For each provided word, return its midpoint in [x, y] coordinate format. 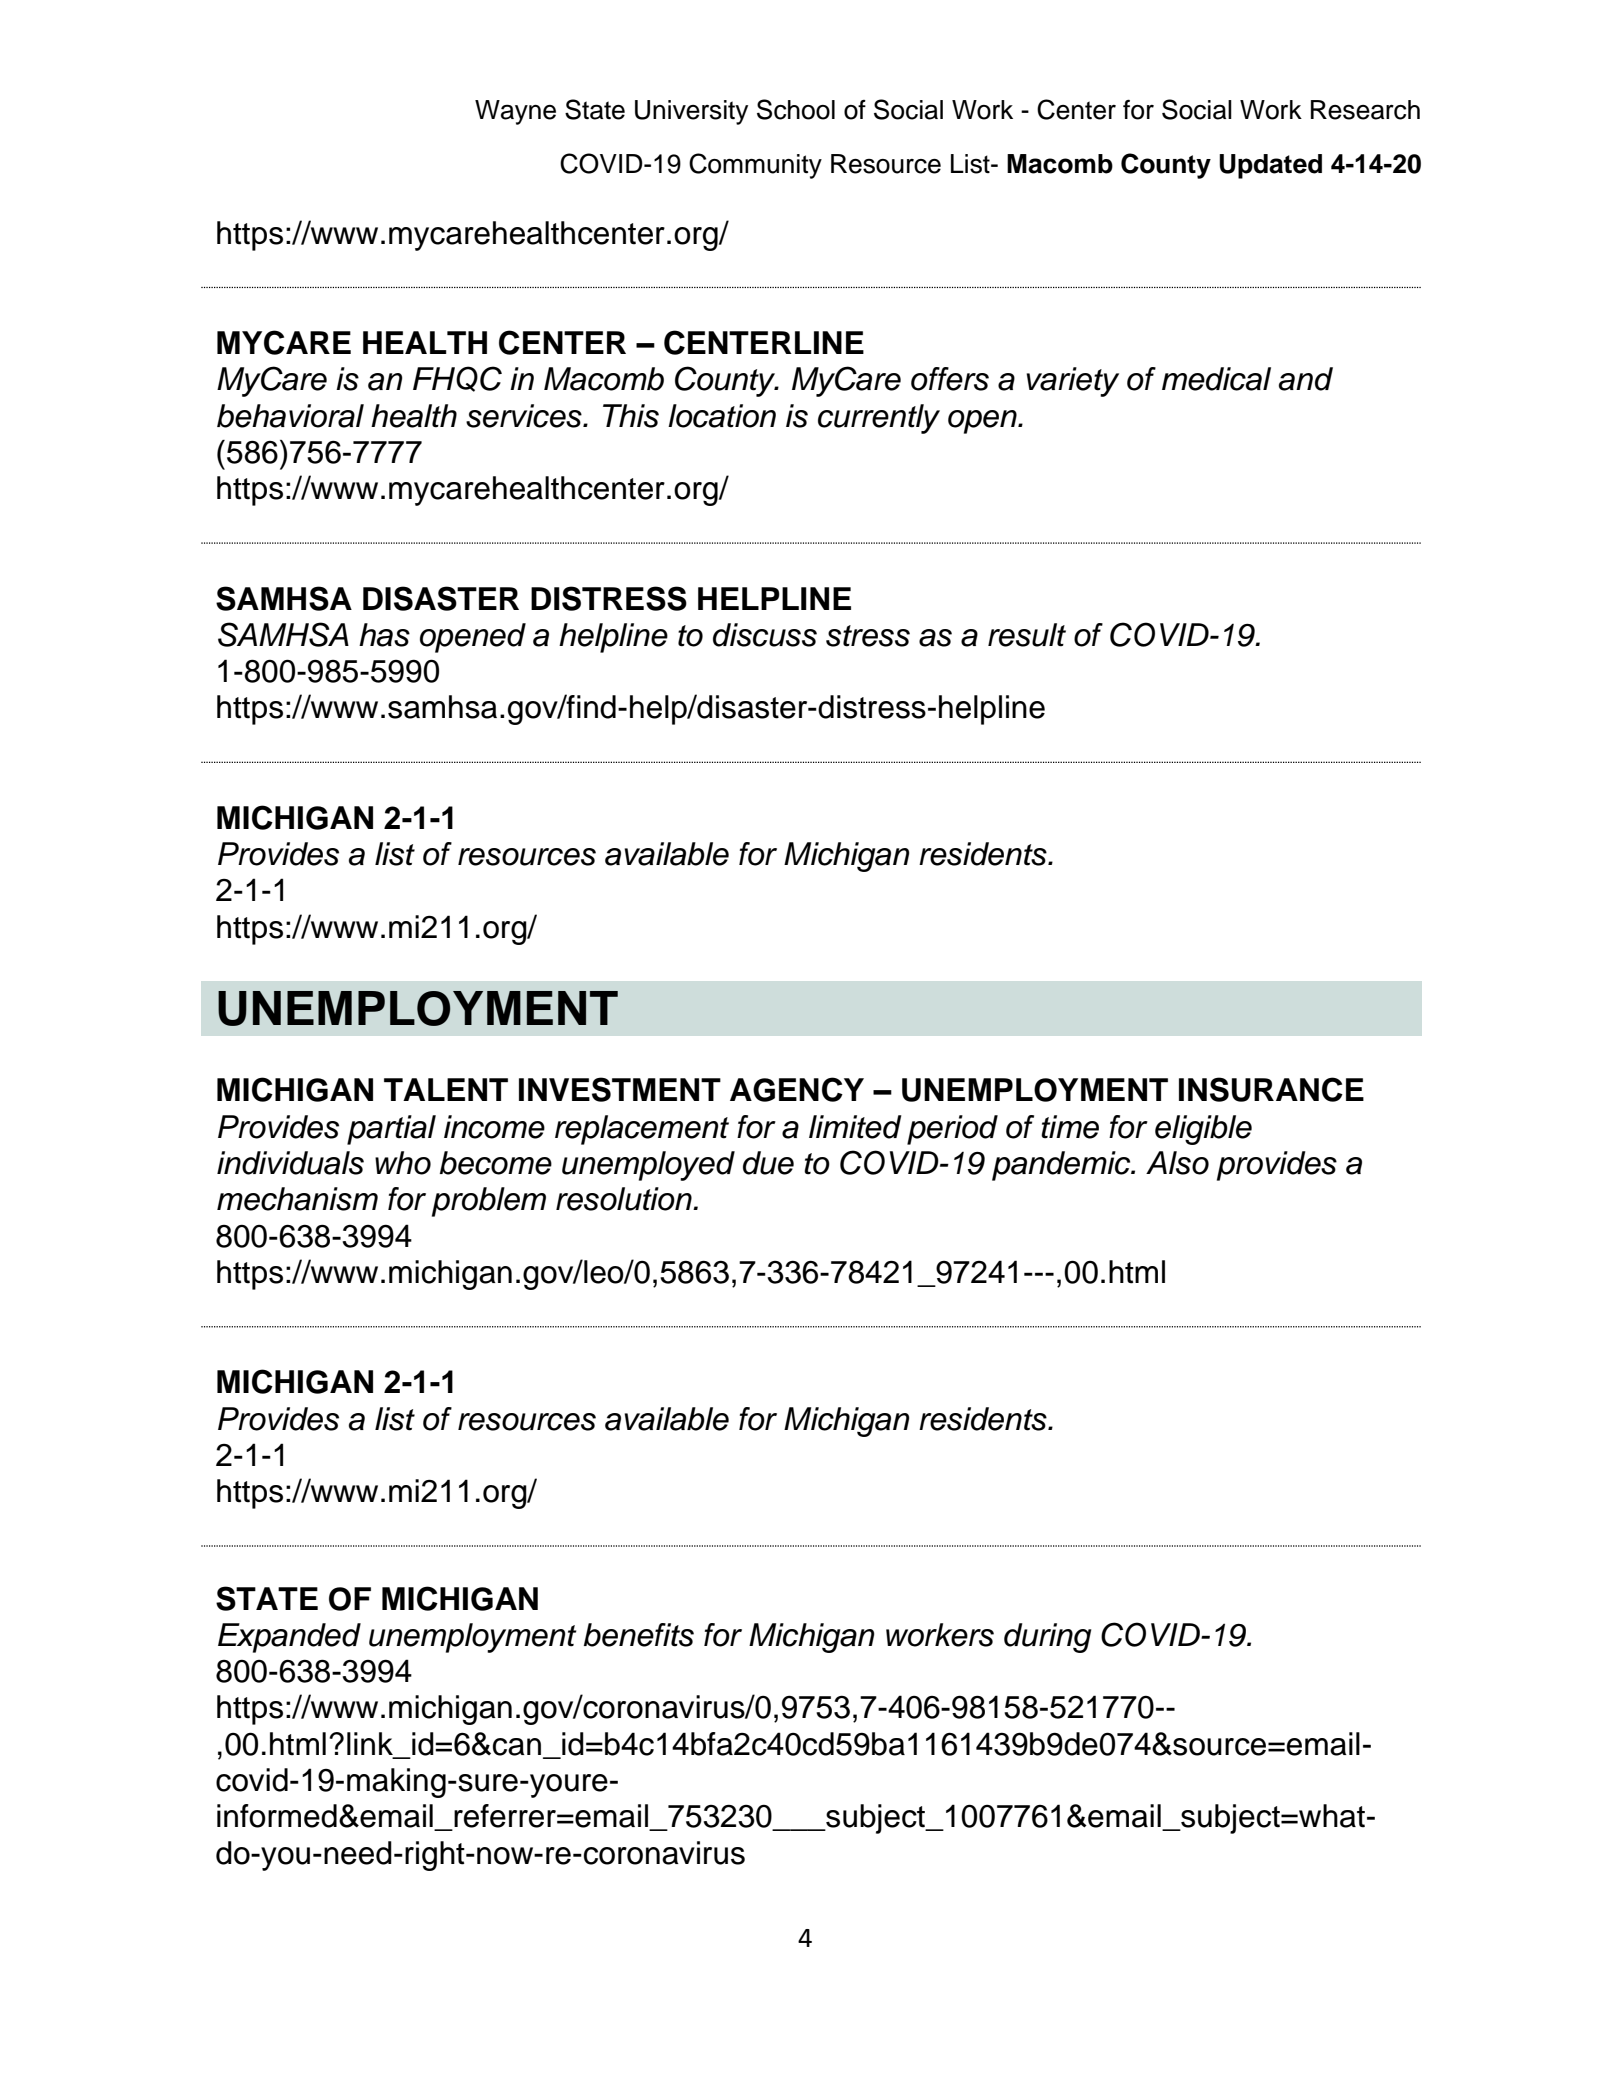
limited [855, 1127]
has [384, 635]
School [796, 109]
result [1027, 635]
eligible [1203, 1130]
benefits [639, 1635]
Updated [1270, 166]
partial [391, 1130]
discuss [765, 635]
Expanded [289, 1638]
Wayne [515, 112]
